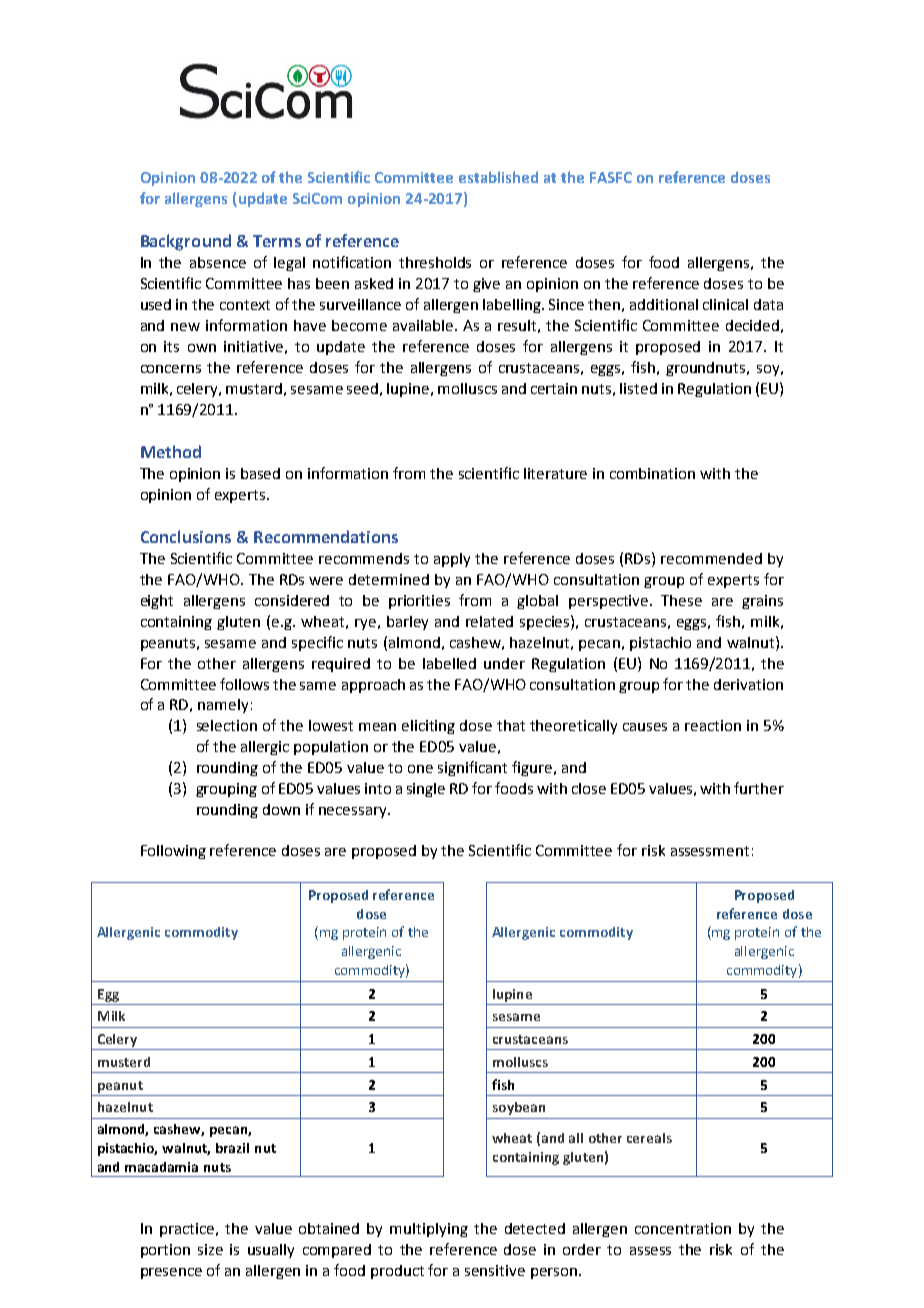 Image resolution: width=924 pixels, height=1308 pixels. What do you see at coordinates (489, 621) in the image?
I see `related` at bounding box center [489, 621].
